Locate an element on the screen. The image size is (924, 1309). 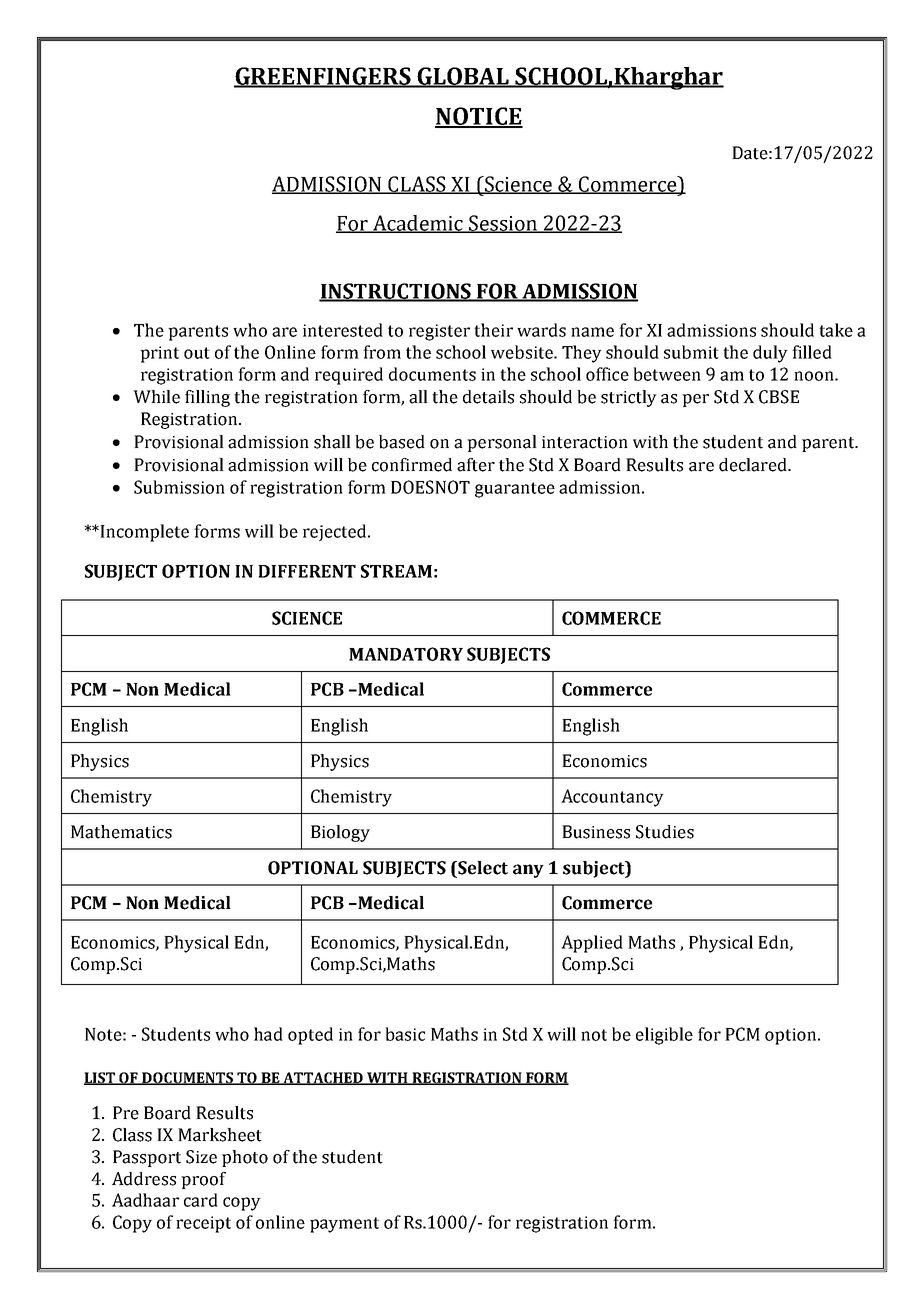
Select is located at coordinates (482, 868).
